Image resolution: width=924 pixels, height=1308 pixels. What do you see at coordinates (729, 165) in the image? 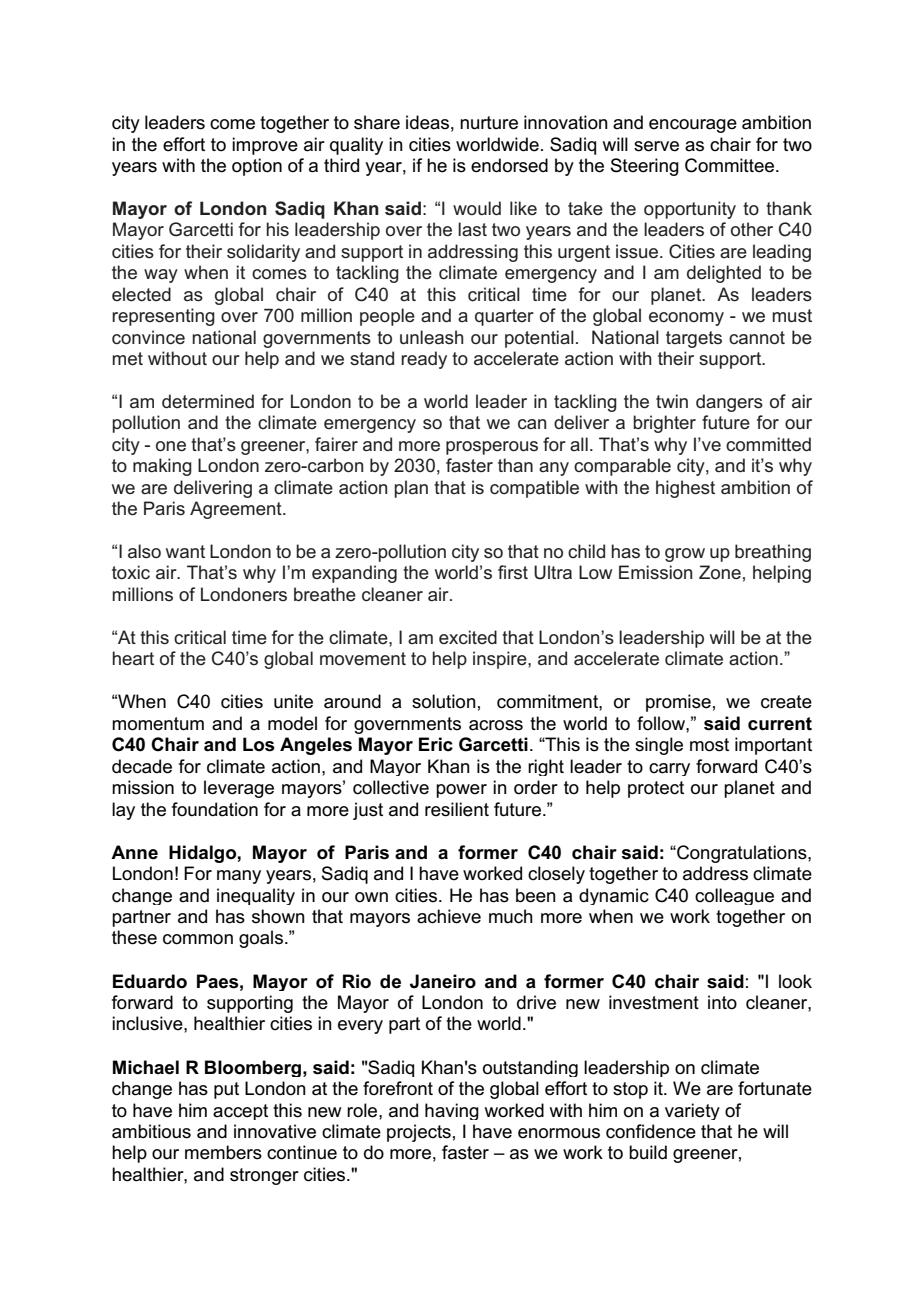
I see `Committee` at bounding box center [729, 165].
